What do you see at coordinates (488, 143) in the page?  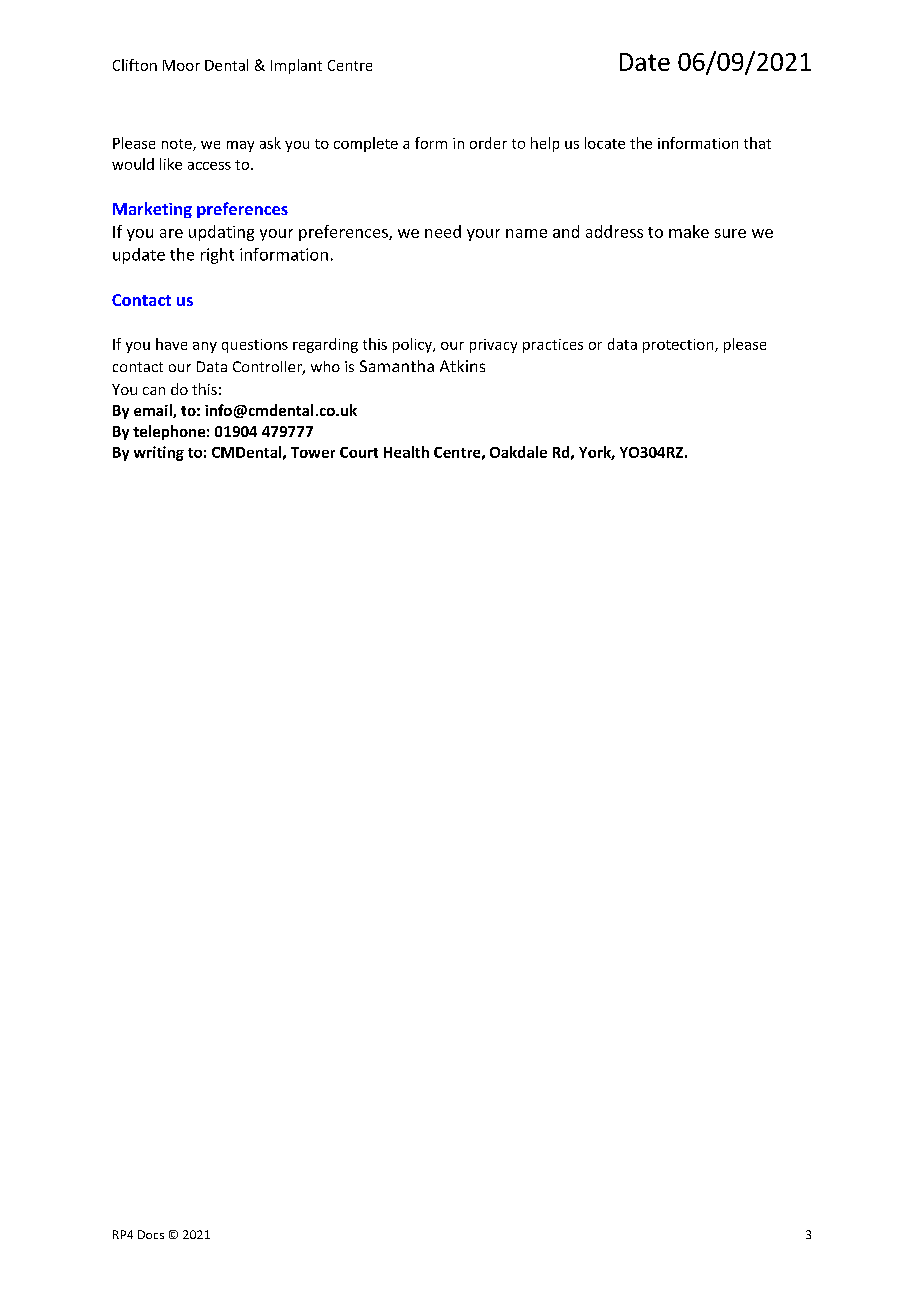 I see `order` at bounding box center [488, 143].
